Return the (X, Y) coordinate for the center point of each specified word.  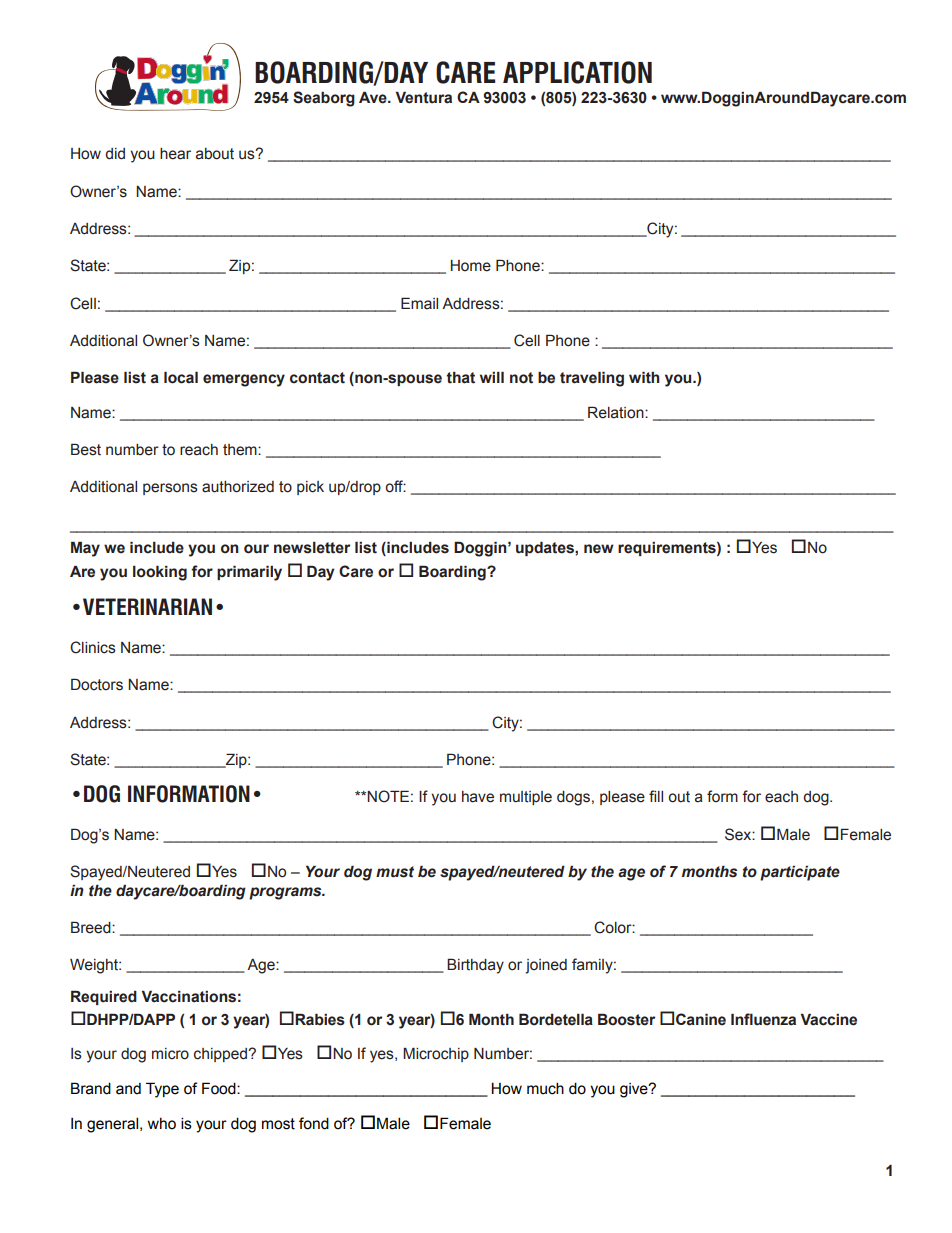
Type (162, 1090)
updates (546, 548)
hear (175, 154)
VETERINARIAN (147, 606)
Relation (617, 412)
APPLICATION (577, 72)
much (545, 1088)
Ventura (424, 97)
